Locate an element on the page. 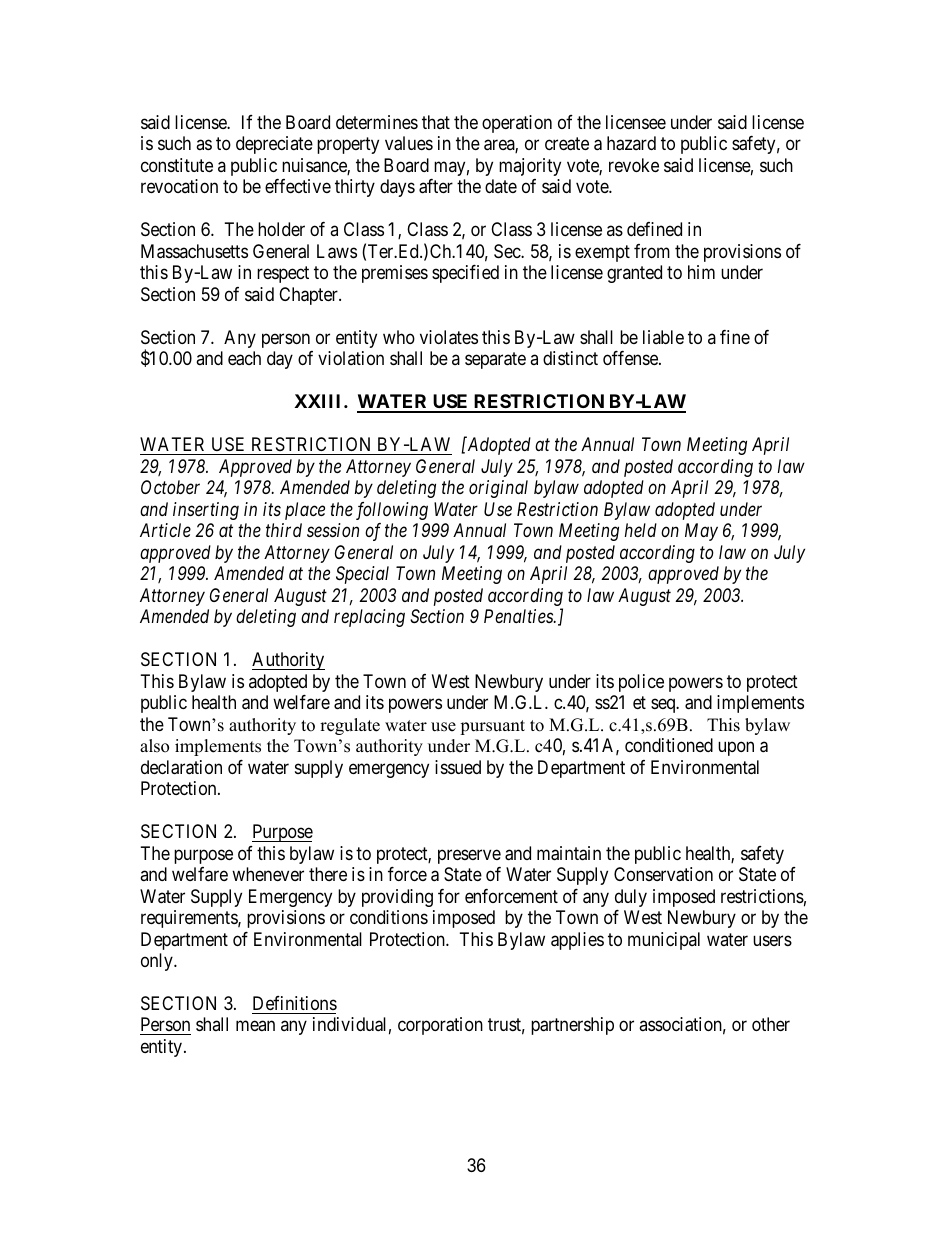  hazard is located at coordinates (631, 143).
